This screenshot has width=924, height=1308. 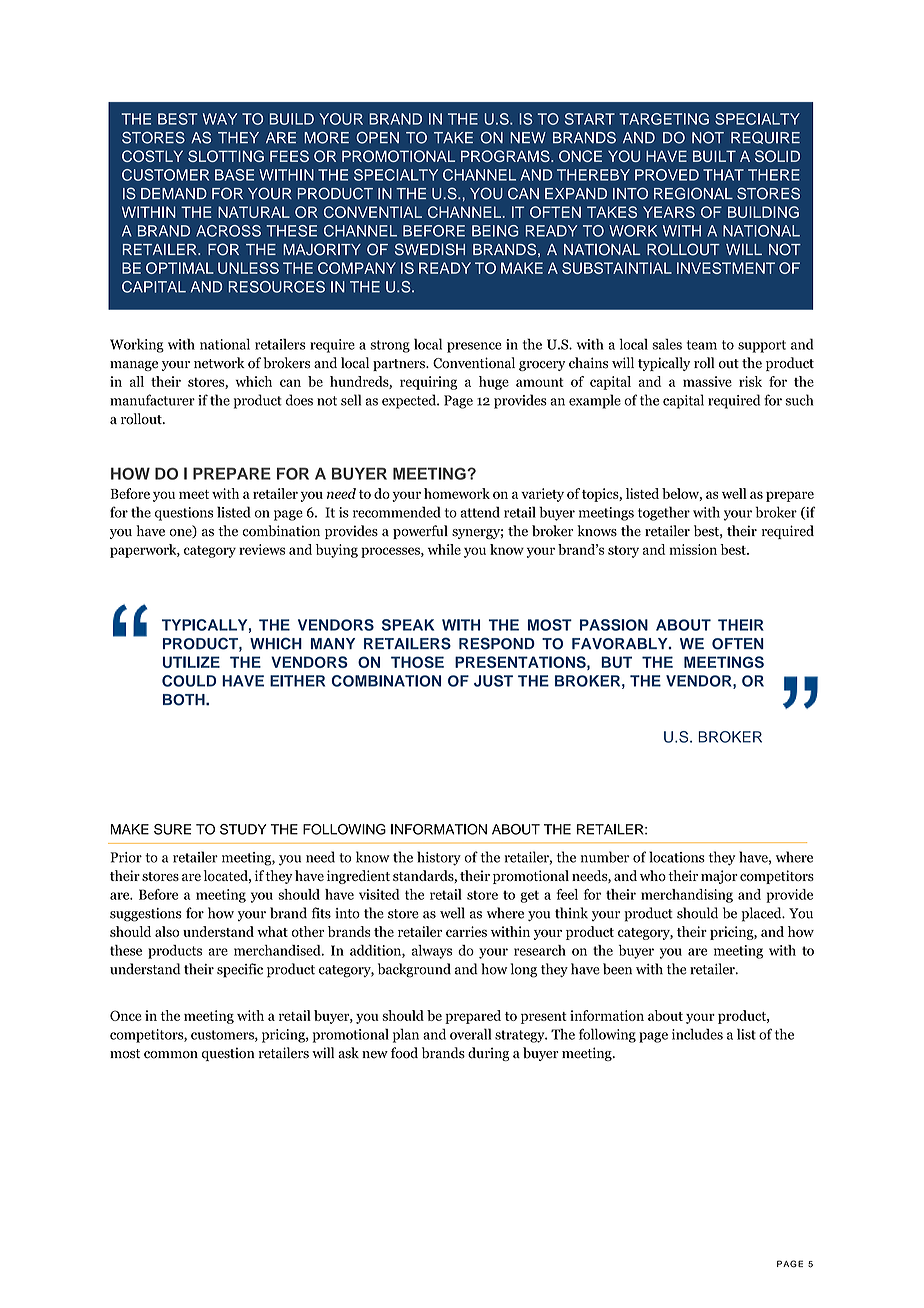 I want to click on PROGRAMS, so click(x=506, y=156).
